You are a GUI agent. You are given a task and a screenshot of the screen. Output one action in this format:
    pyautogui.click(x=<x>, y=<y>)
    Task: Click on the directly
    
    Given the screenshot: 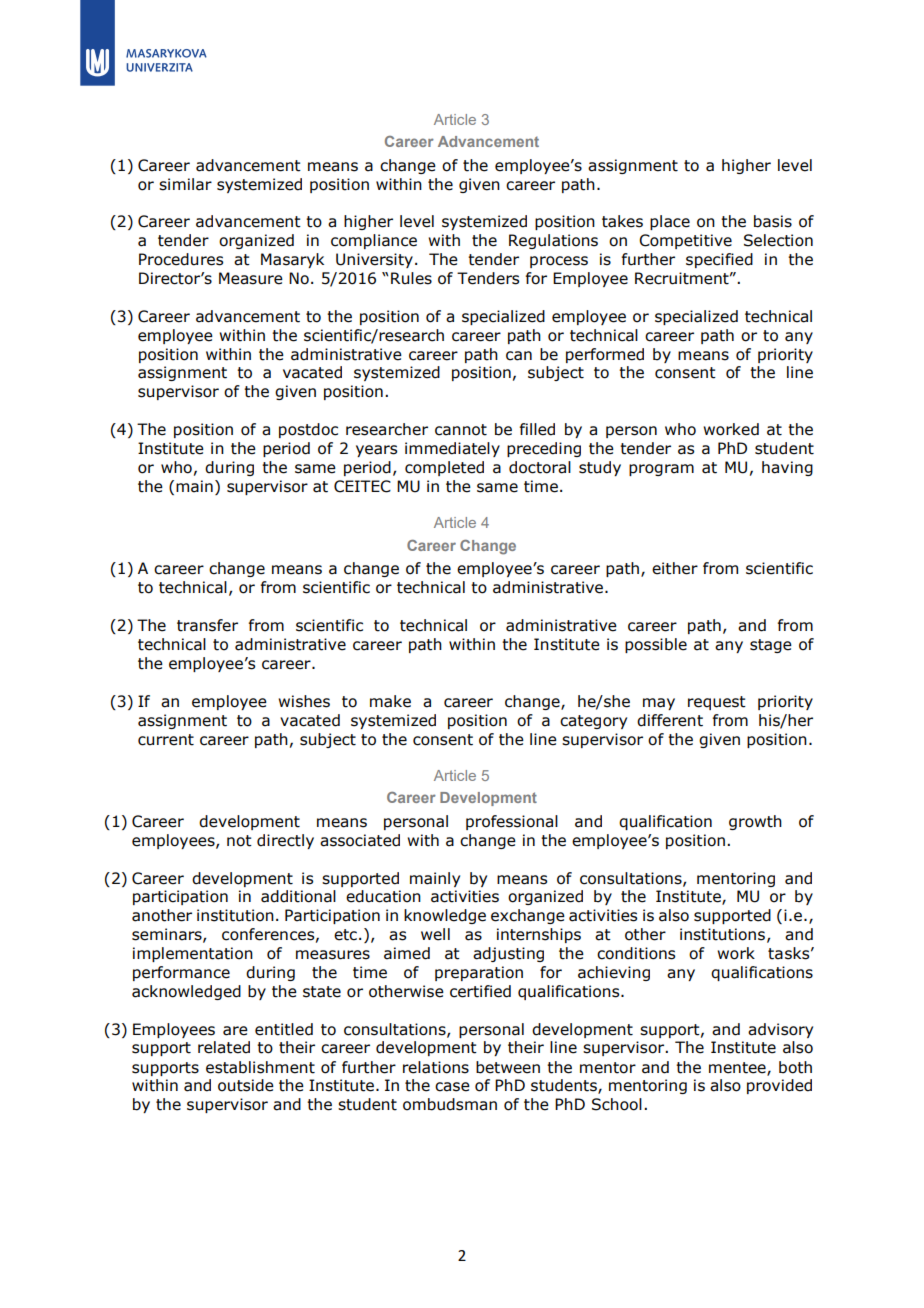 What is the action you would take?
    pyautogui.click(x=285, y=841)
